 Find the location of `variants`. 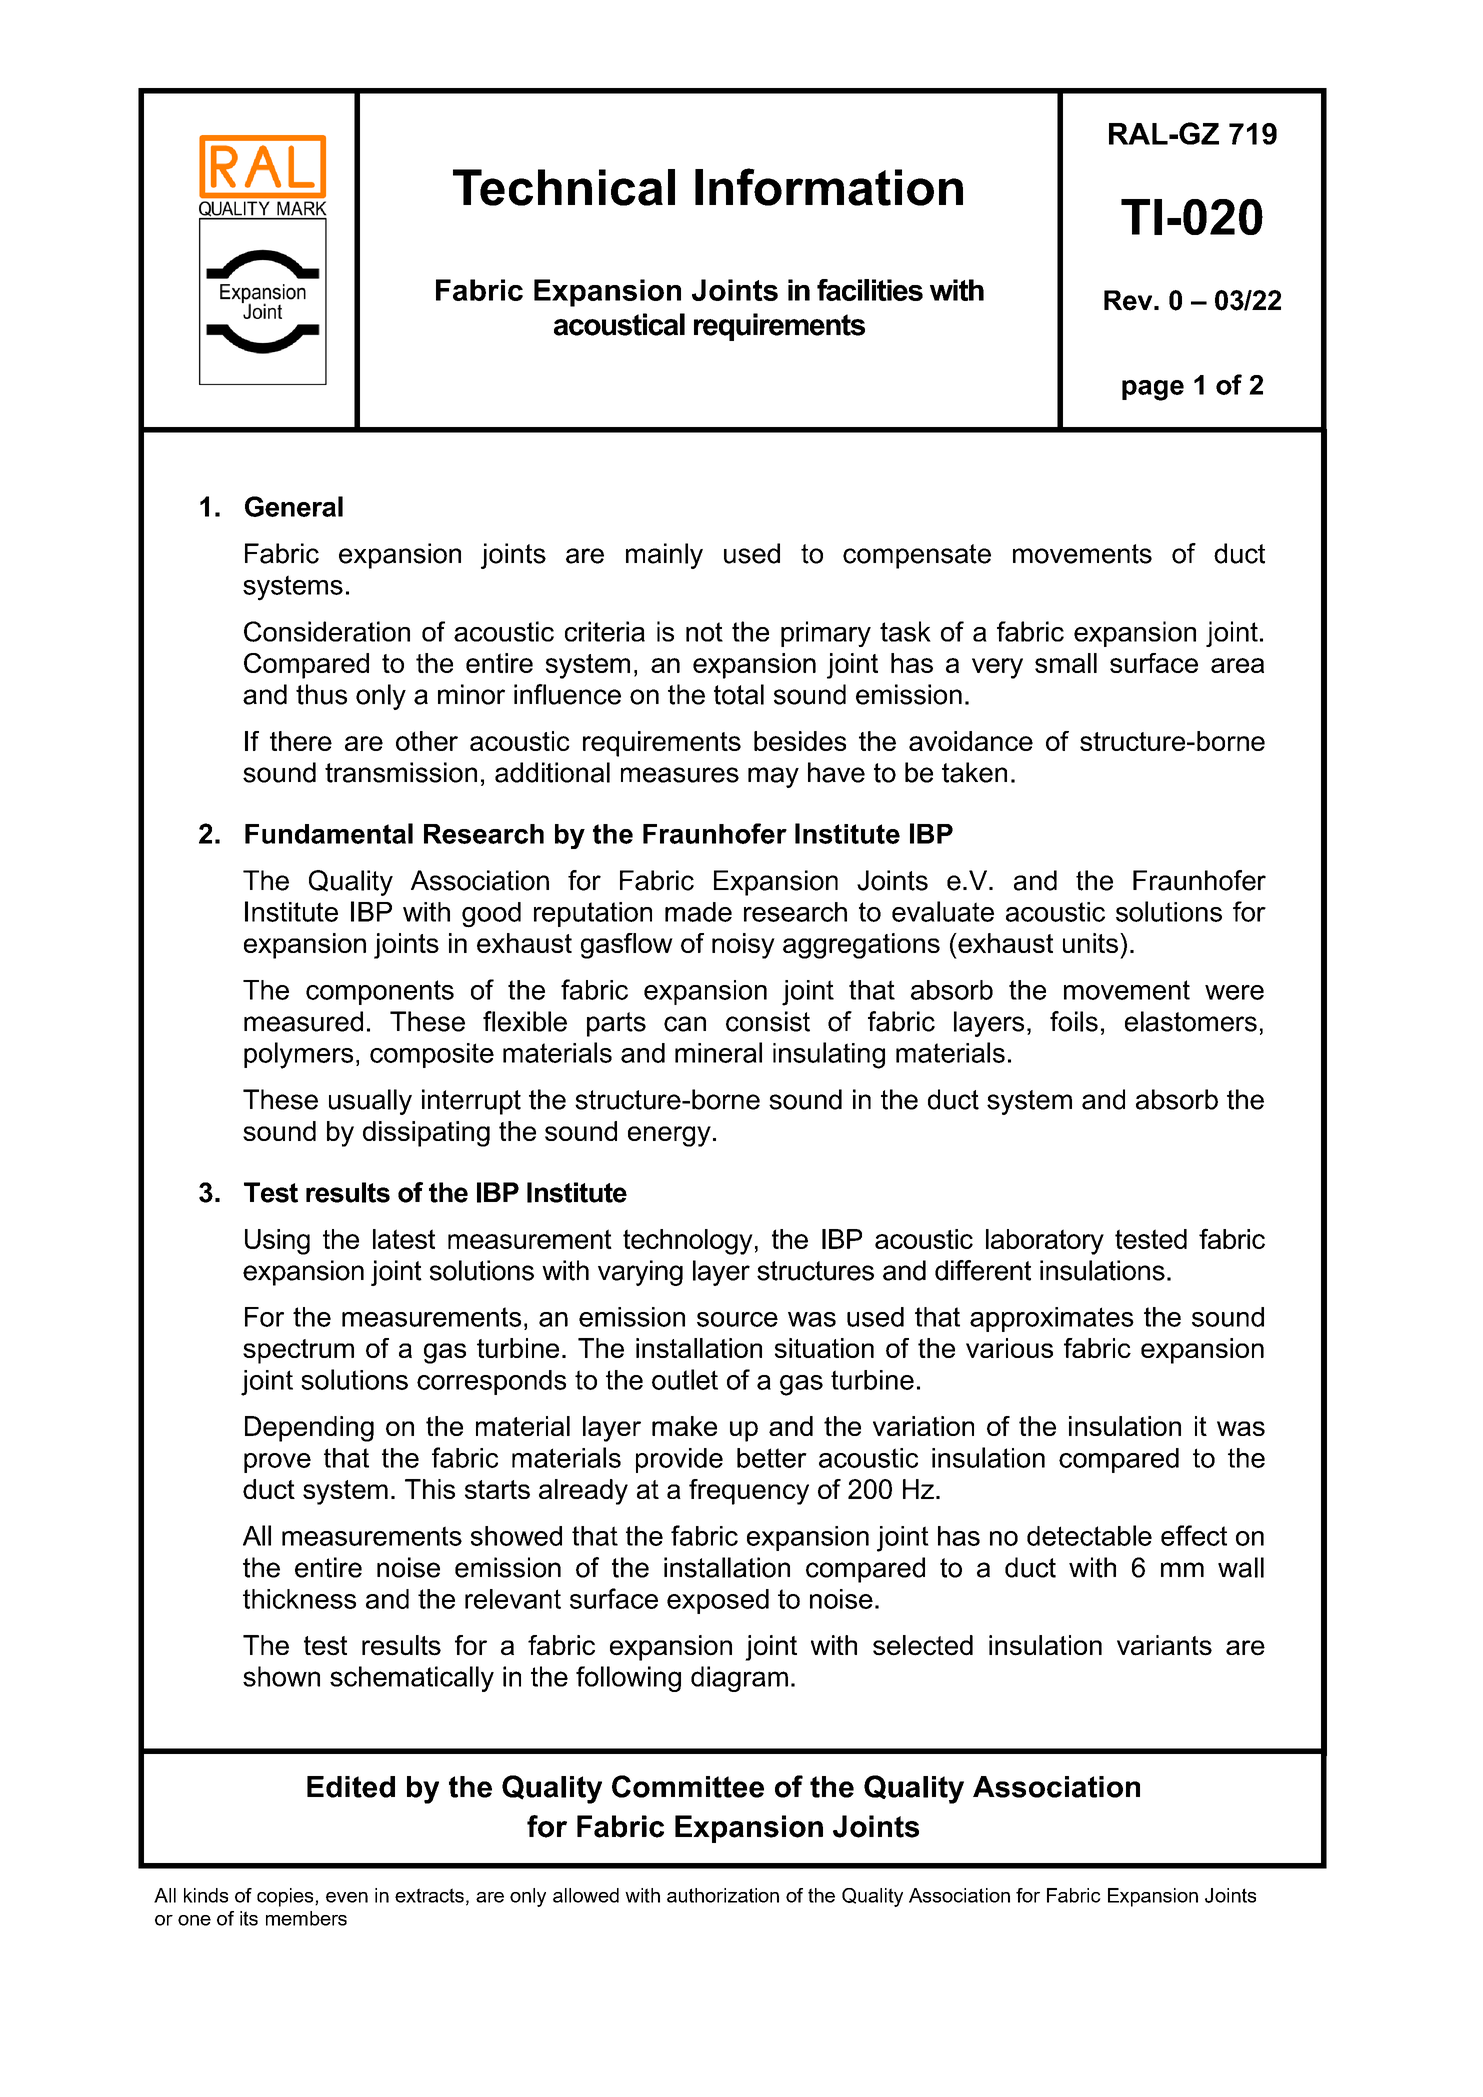

variants is located at coordinates (1164, 1645).
